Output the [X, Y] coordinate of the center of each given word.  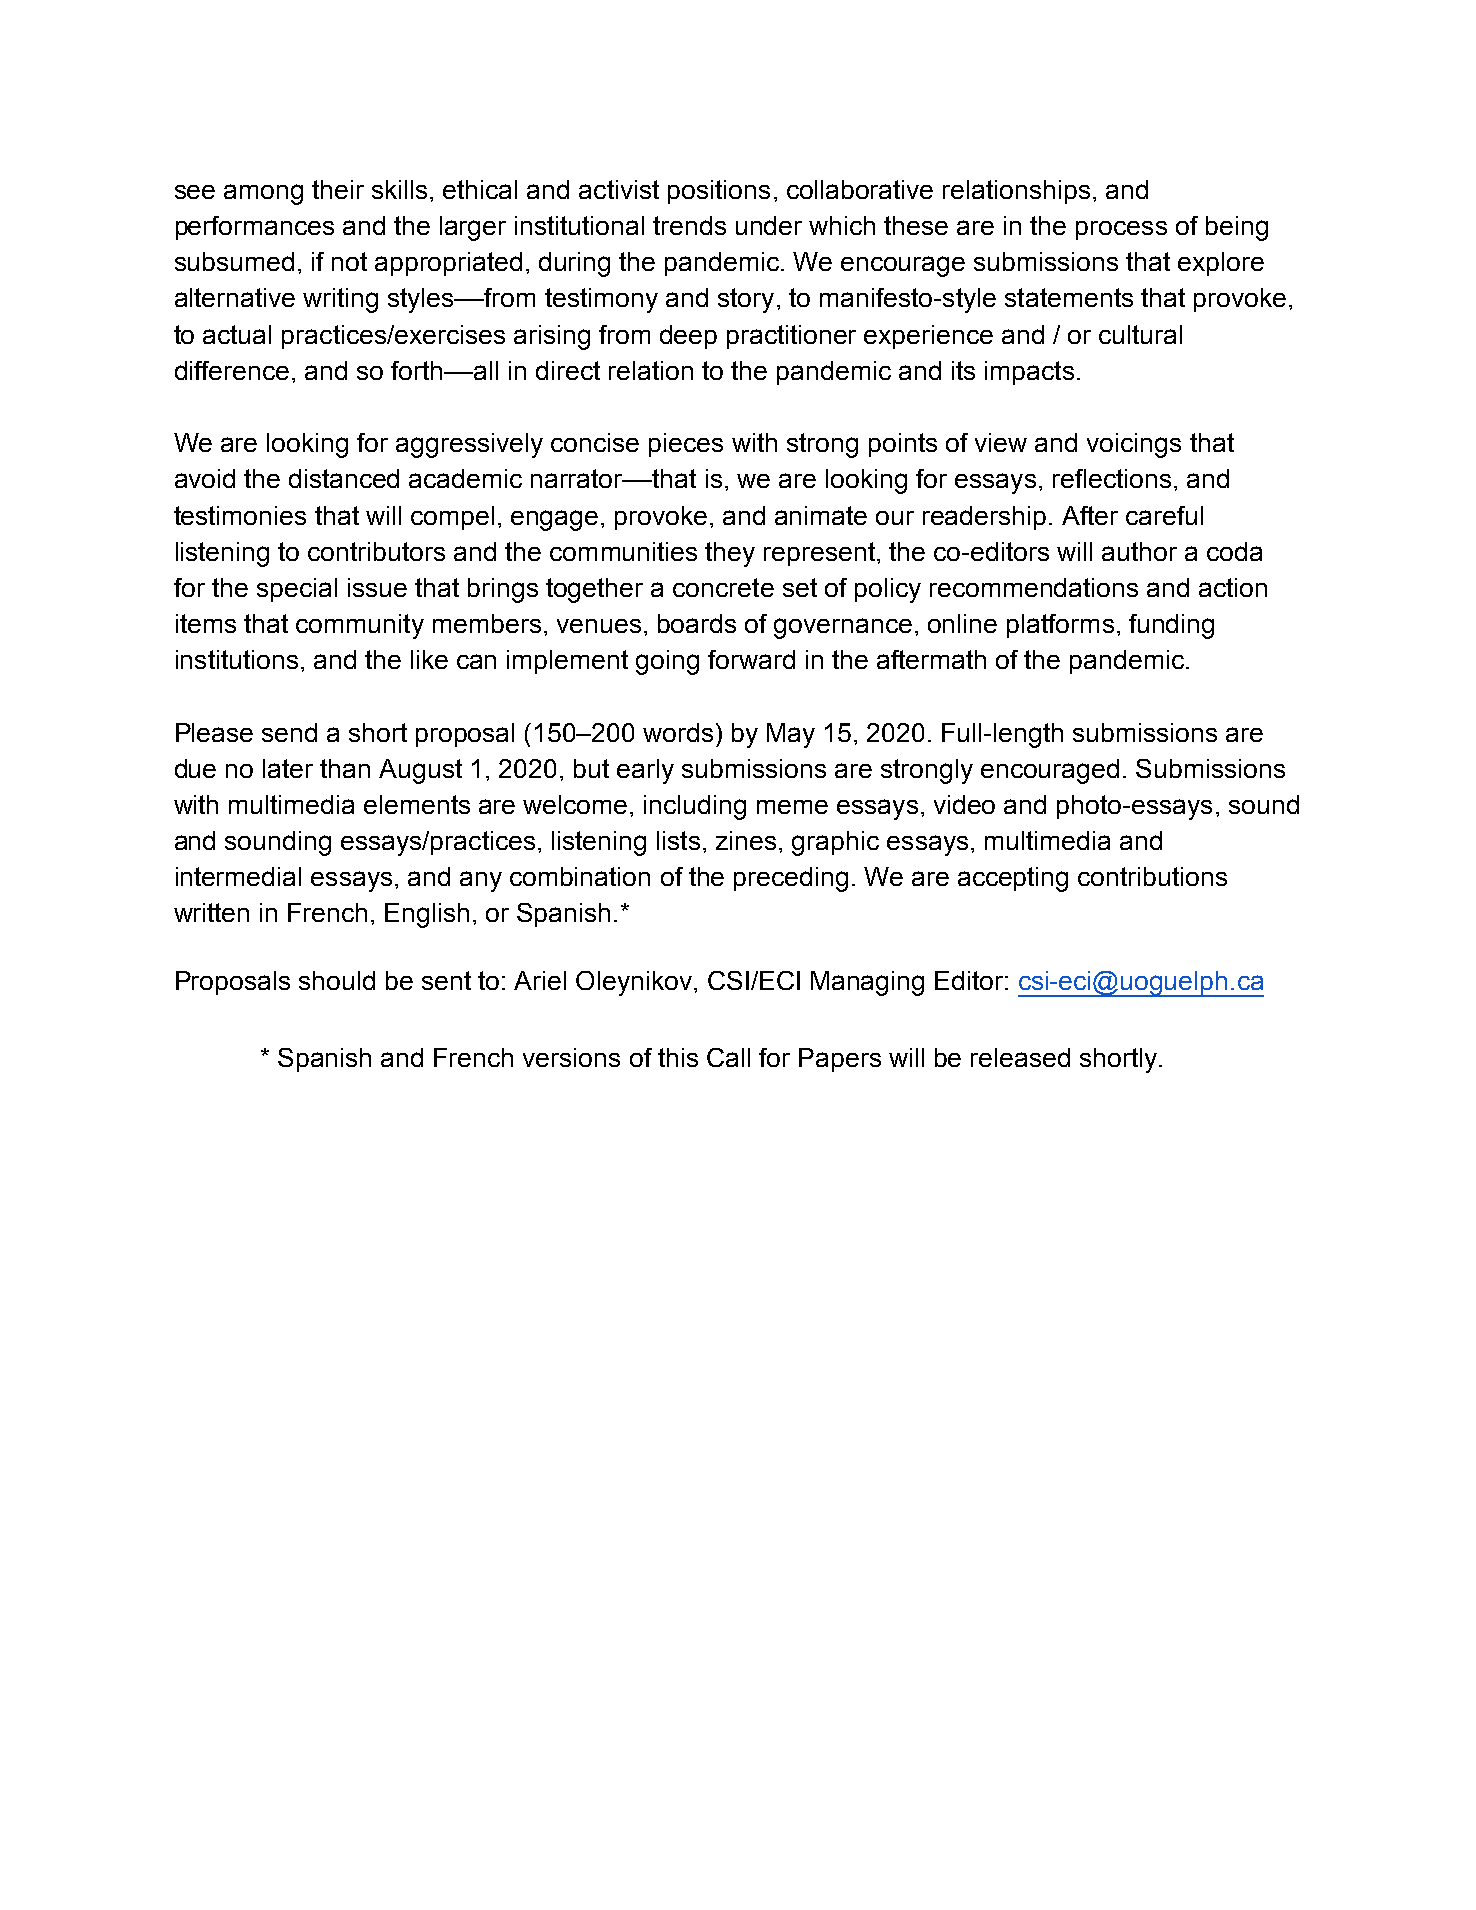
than [345, 768]
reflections [1112, 478]
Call [728, 1057]
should [337, 980]
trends [689, 225]
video [964, 804]
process [1121, 230]
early [645, 771]
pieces [686, 445]
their [338, 189]
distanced [344, 478]
